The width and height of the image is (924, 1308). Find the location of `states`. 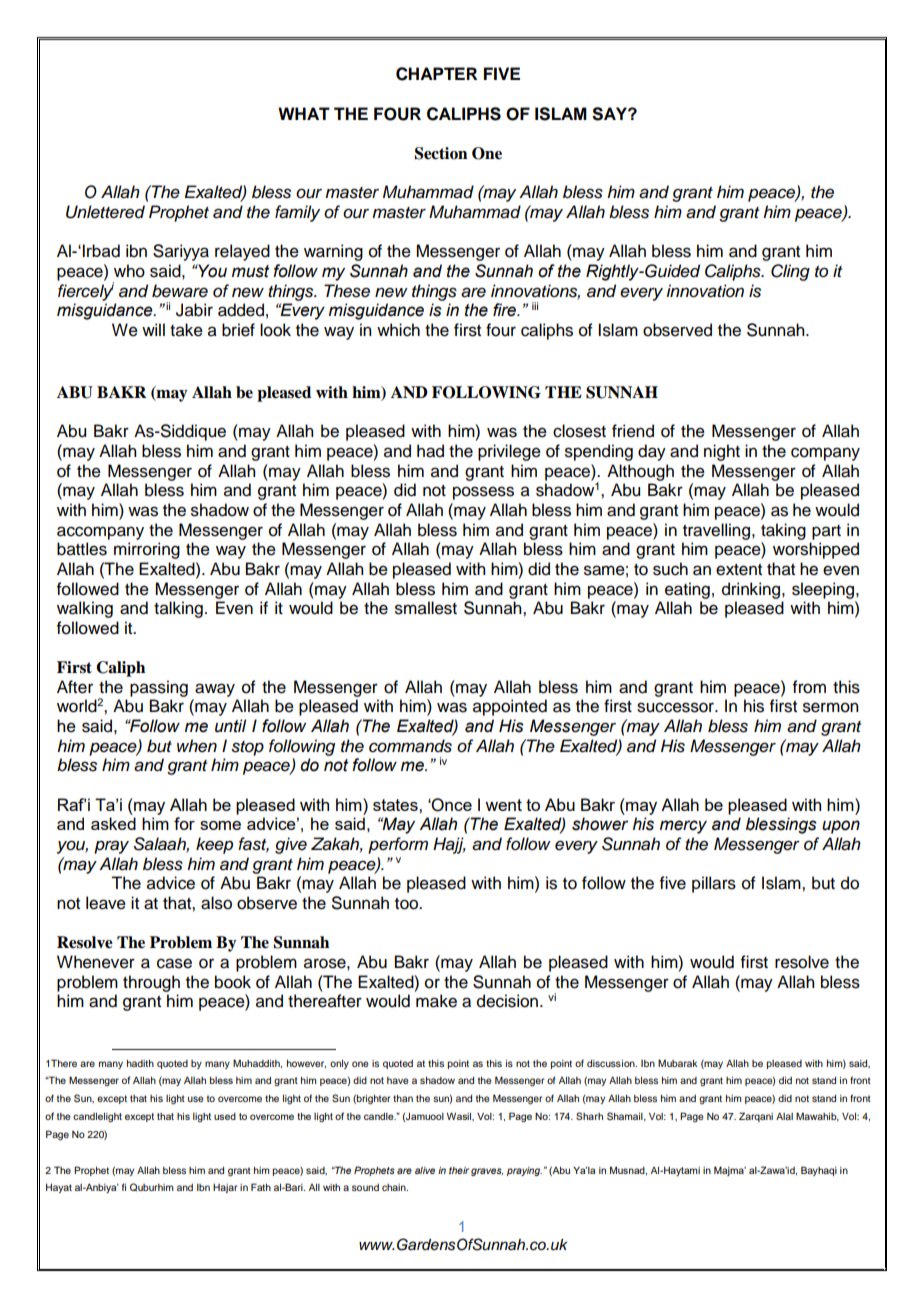

states is located at coordinates (396, 805).
